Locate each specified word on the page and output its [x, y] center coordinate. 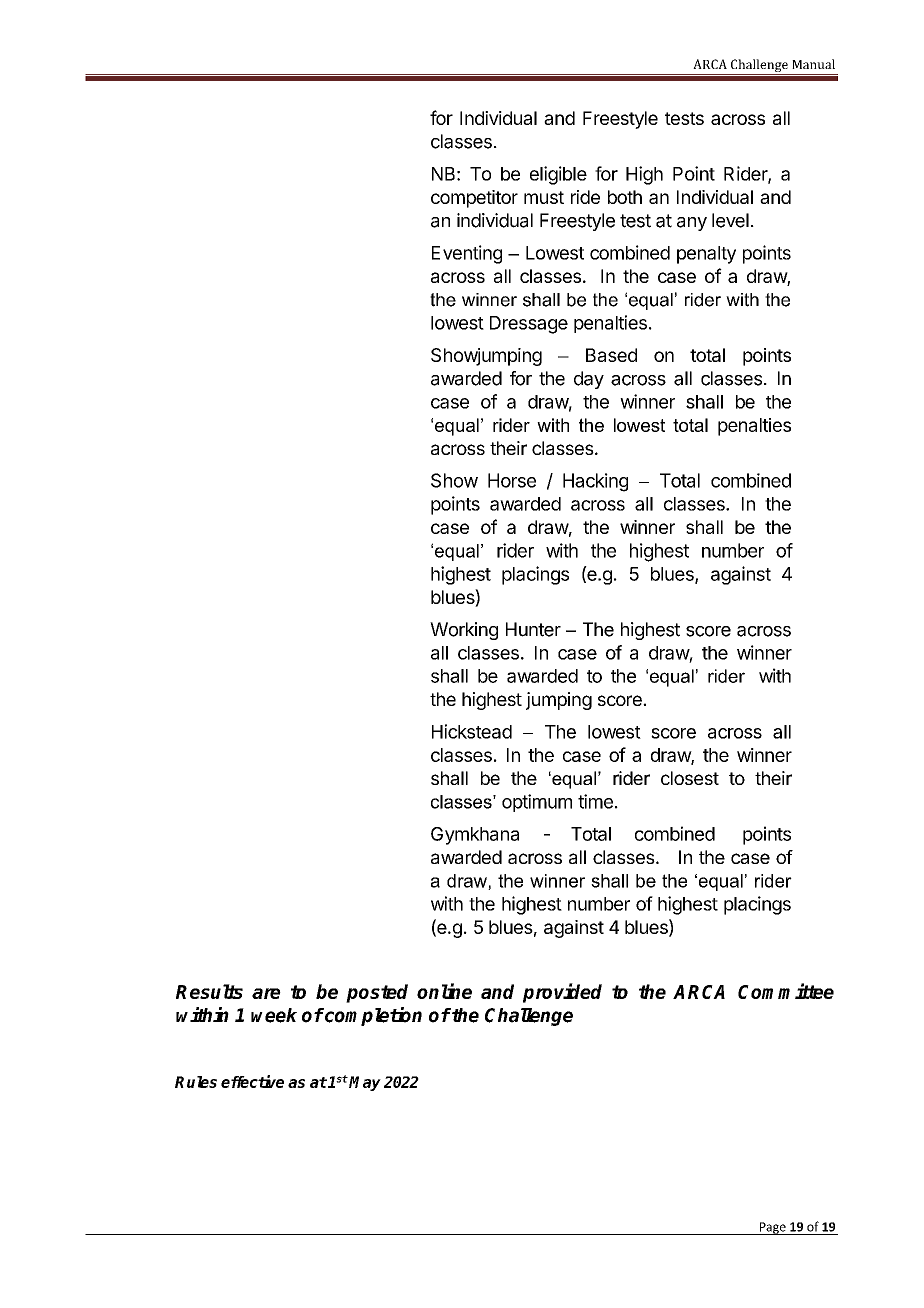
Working [464, 631]
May [365, 1083]
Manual [813, 64]
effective [252, 1081]
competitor [474, 199]
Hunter [533, 629]
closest [690, 778]
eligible [558, 175]
